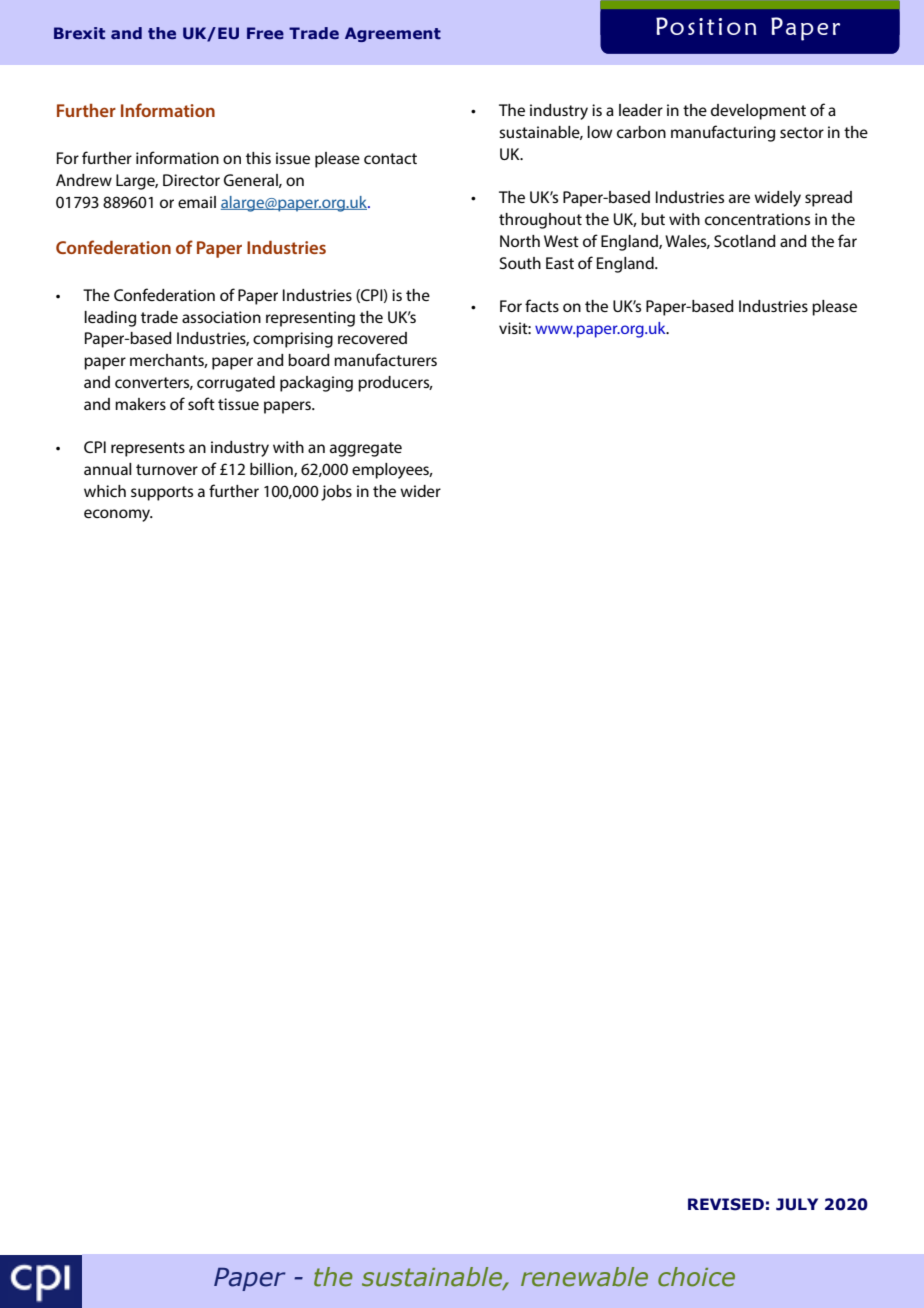  Describe the element at coordinates (584, 1277) in the page. I see `renewable` at that location.
